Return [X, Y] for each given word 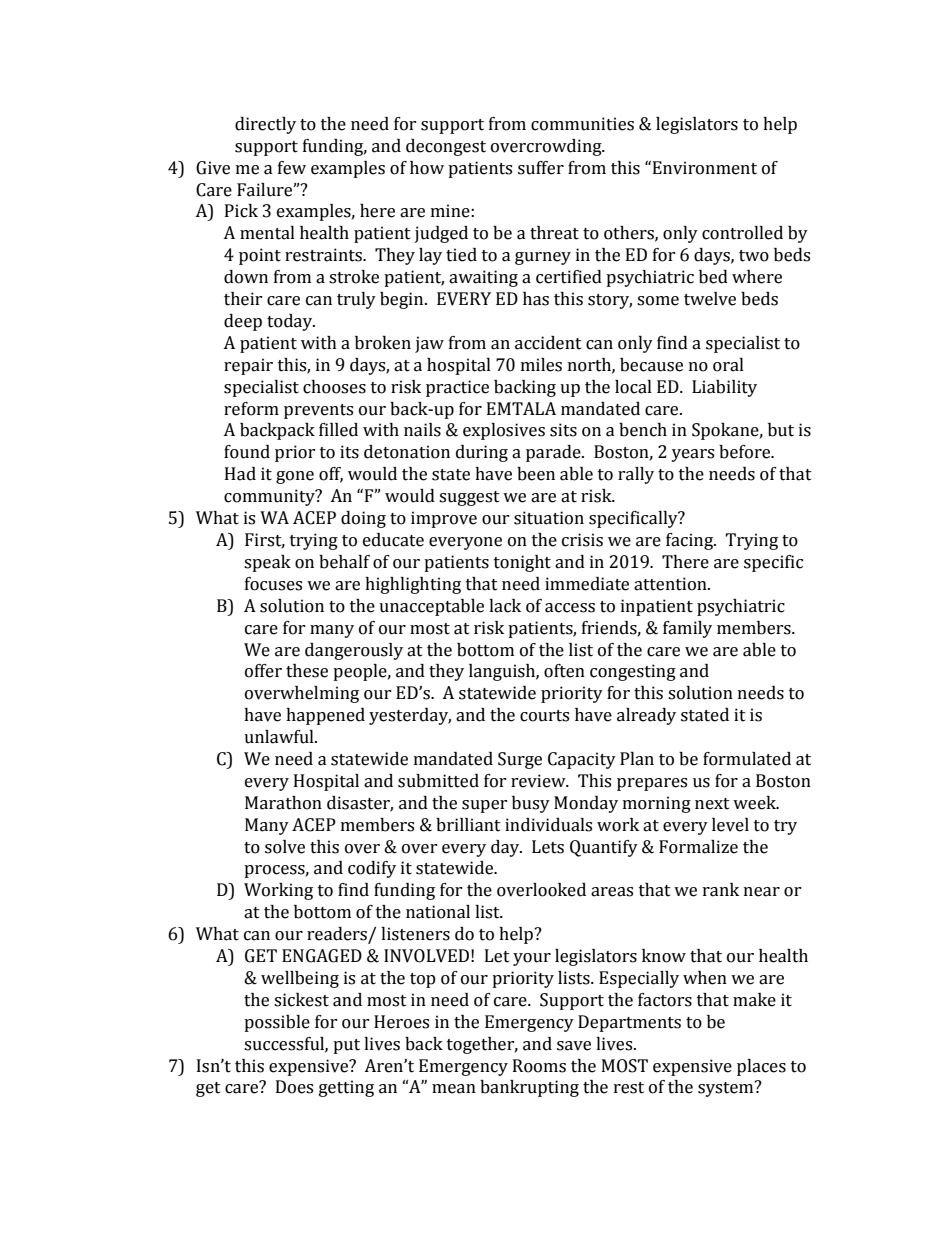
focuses [273, 584]
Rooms [539, 1066]
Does [294, 1087]
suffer [541, 168]
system [727, 1088]
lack [505, 606]
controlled [742, 233]
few [292, 168]
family [687, 629]
